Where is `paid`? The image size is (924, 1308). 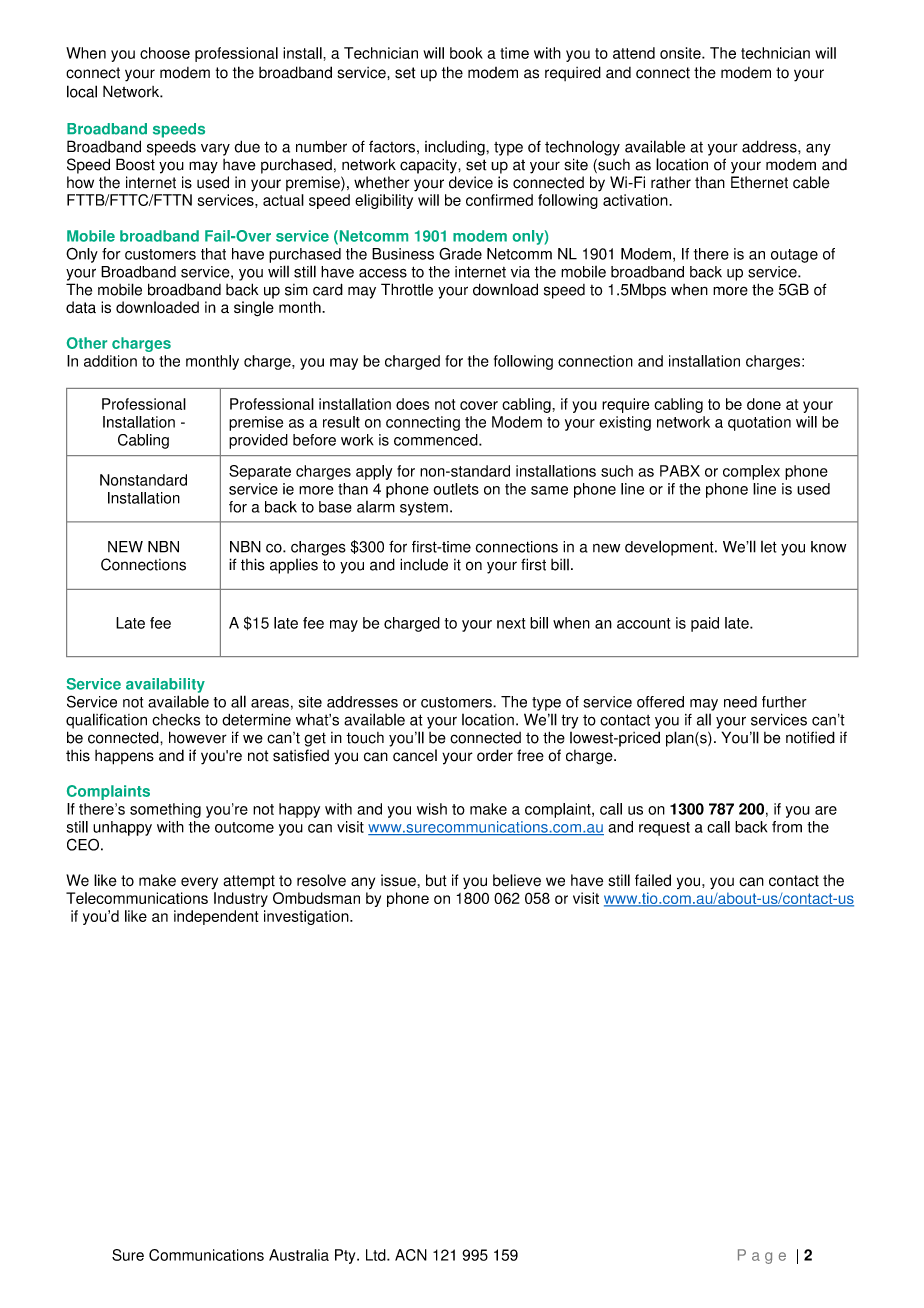 paid is located at coordinates (705, 624).
